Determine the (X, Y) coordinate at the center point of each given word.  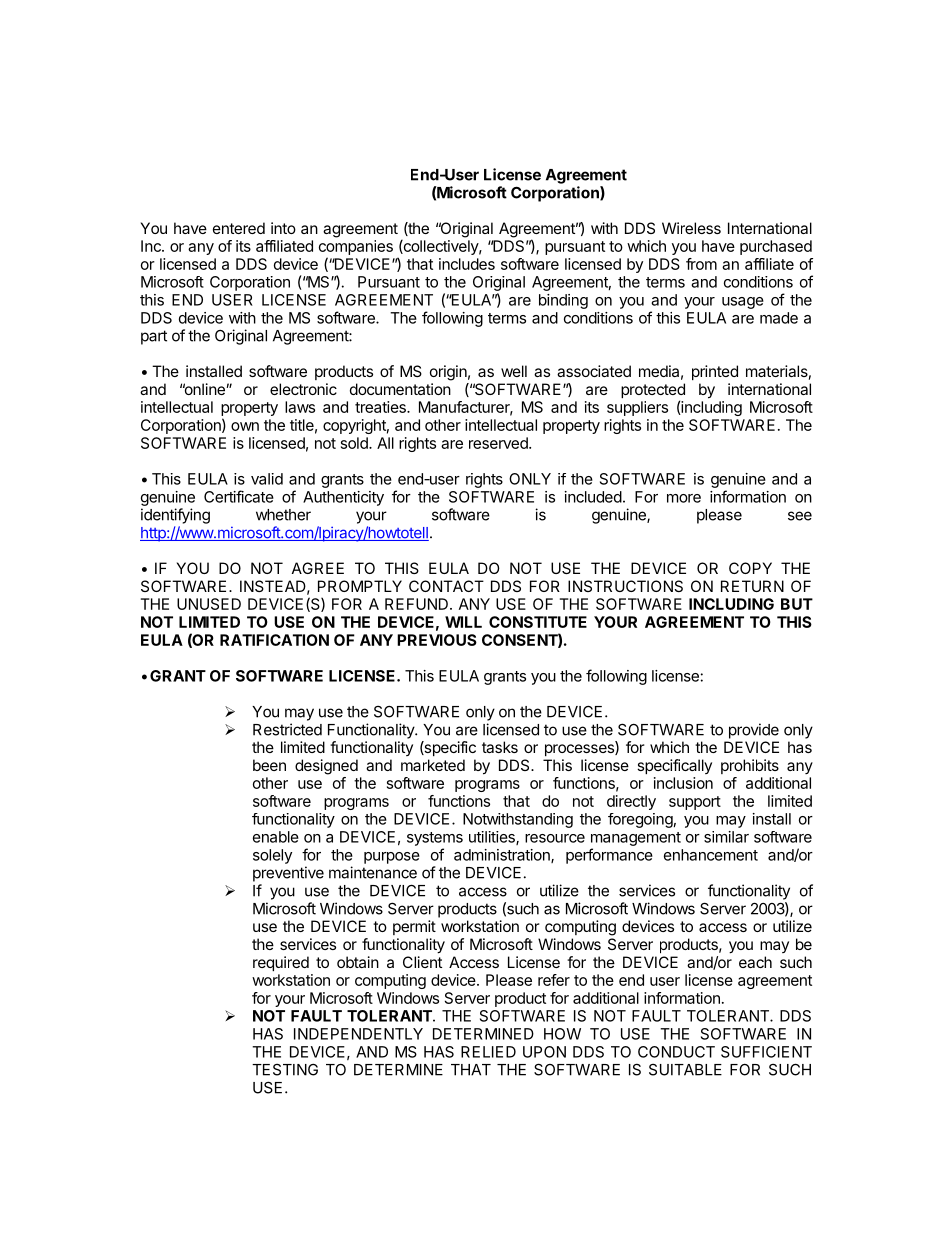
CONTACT (446, 586)
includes (467, 264)
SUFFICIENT (766, 1052)
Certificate (239, 496)
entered (239, 228)
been (269, 765)
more (684, 498)
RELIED (488, 1052)
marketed (433, 765)
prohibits (750, 766)
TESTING (285, 1070)
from (701, 264)
